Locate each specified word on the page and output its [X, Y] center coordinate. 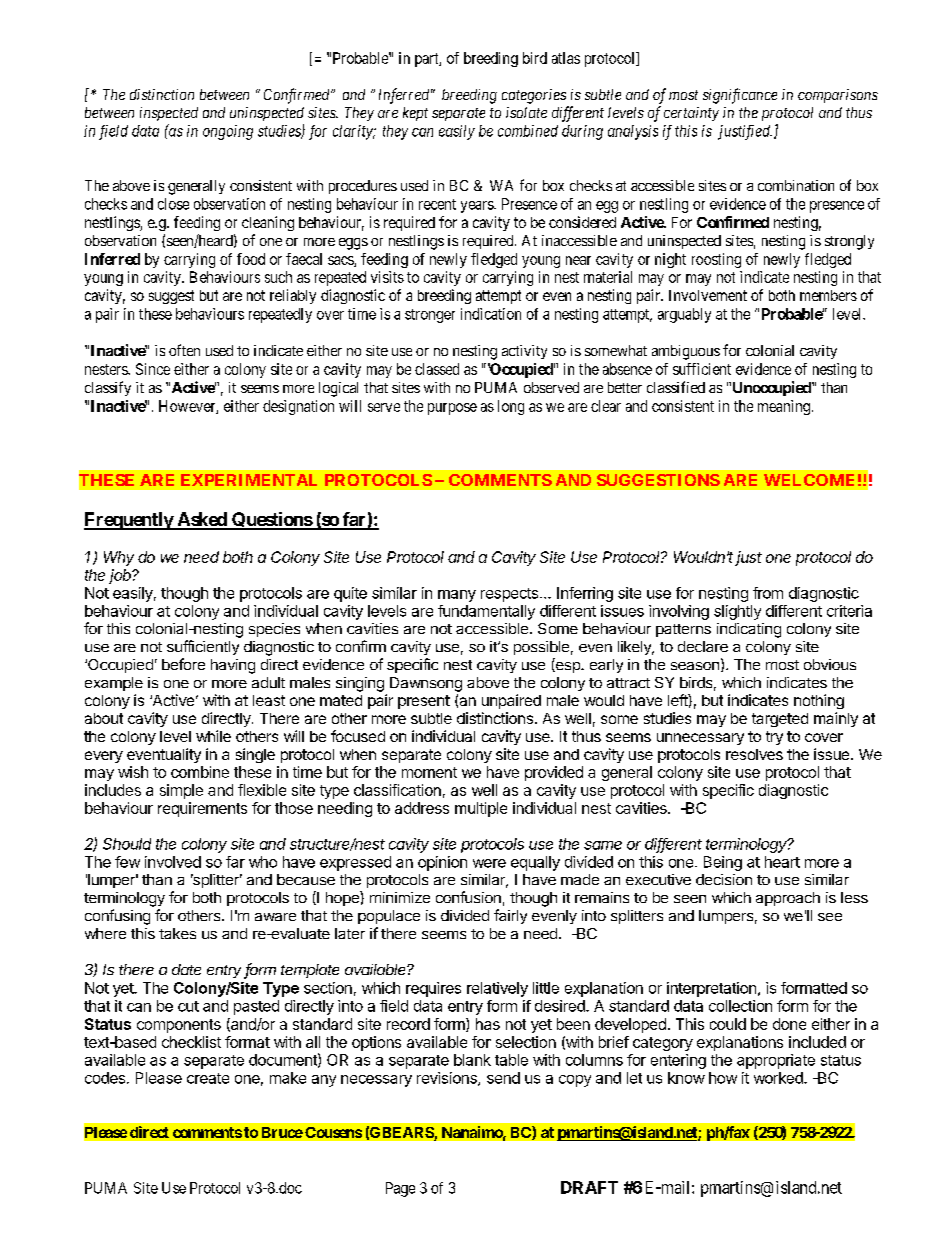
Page [400, 1189]
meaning [784, 407]
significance [740, 96]
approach [788, 899]
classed [437, 369]
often [184, 350]
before [183, 664]
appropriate [776, 1061]
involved [173, 862]
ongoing [228, 132]
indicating [749, 630]
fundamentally [486, 612]
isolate [526, 112]
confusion [468, 897]
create [208, 1078]
